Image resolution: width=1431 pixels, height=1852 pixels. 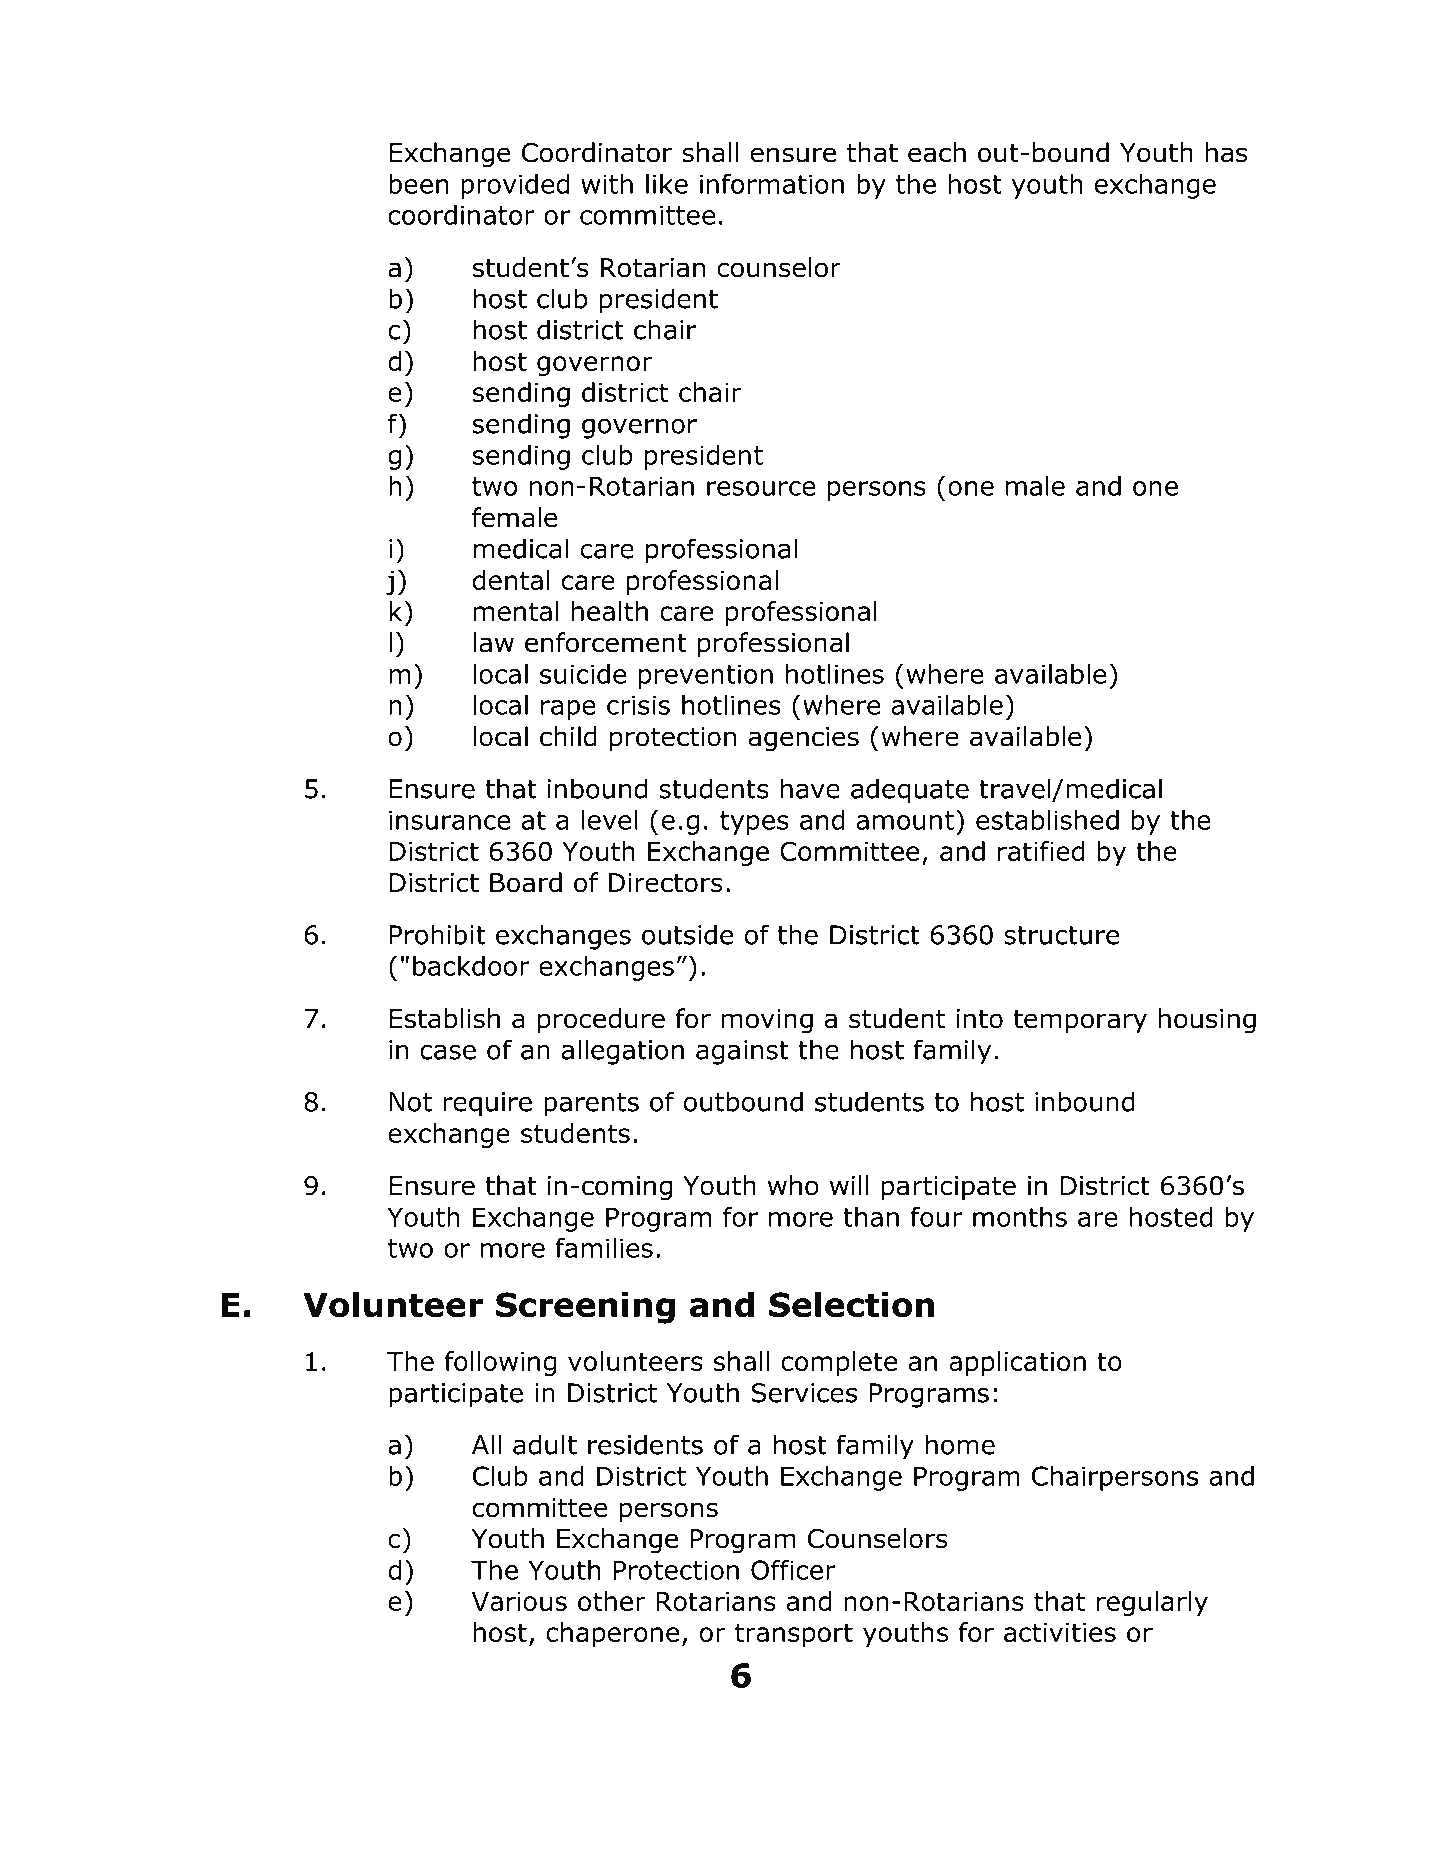 I want to click on information, so click(x=772, y=183).
